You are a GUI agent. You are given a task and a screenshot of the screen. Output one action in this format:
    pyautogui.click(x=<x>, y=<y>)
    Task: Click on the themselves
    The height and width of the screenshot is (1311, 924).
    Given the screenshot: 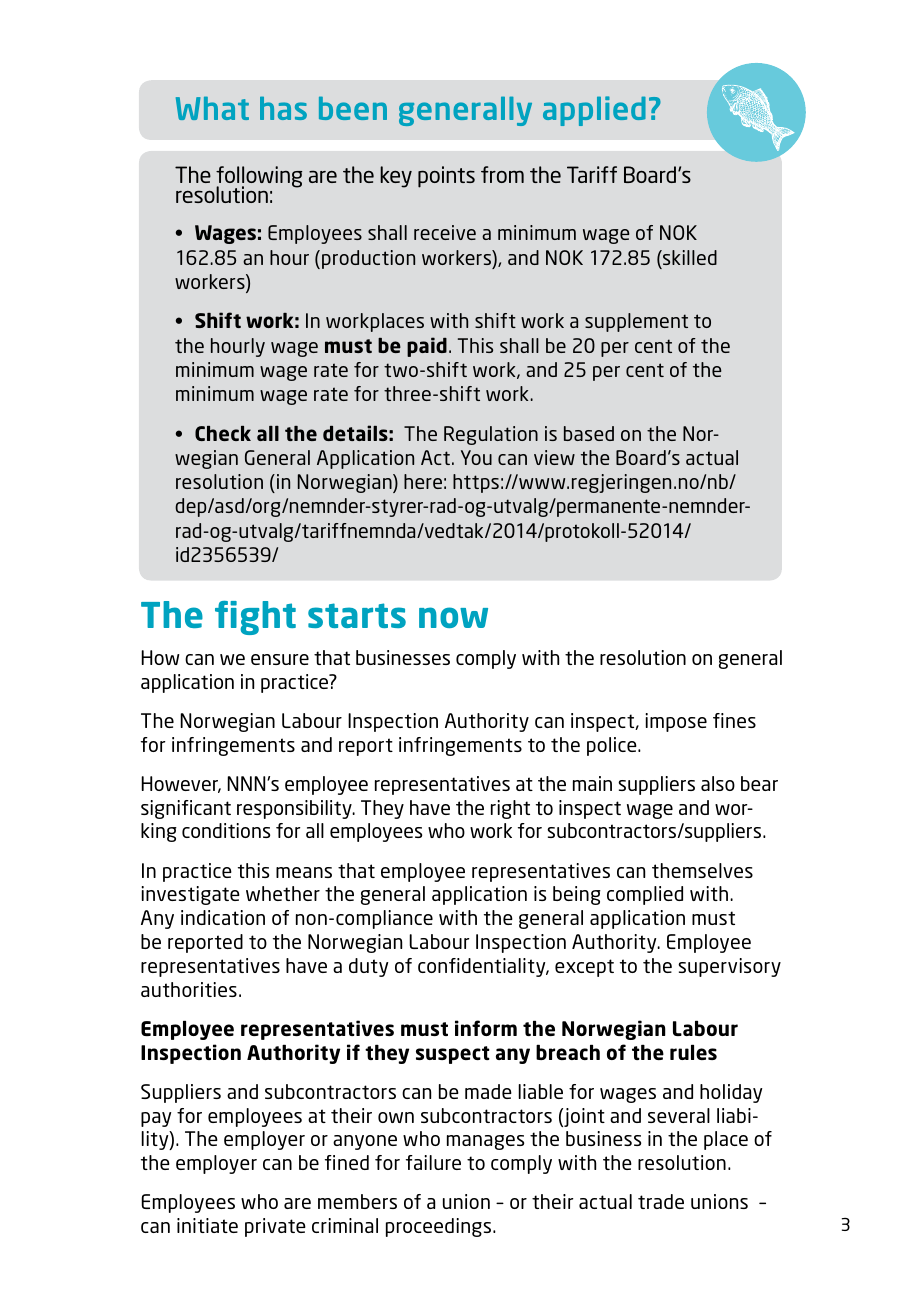 What is the action you would take?
    pyautogui.click(x=702, y=870)
